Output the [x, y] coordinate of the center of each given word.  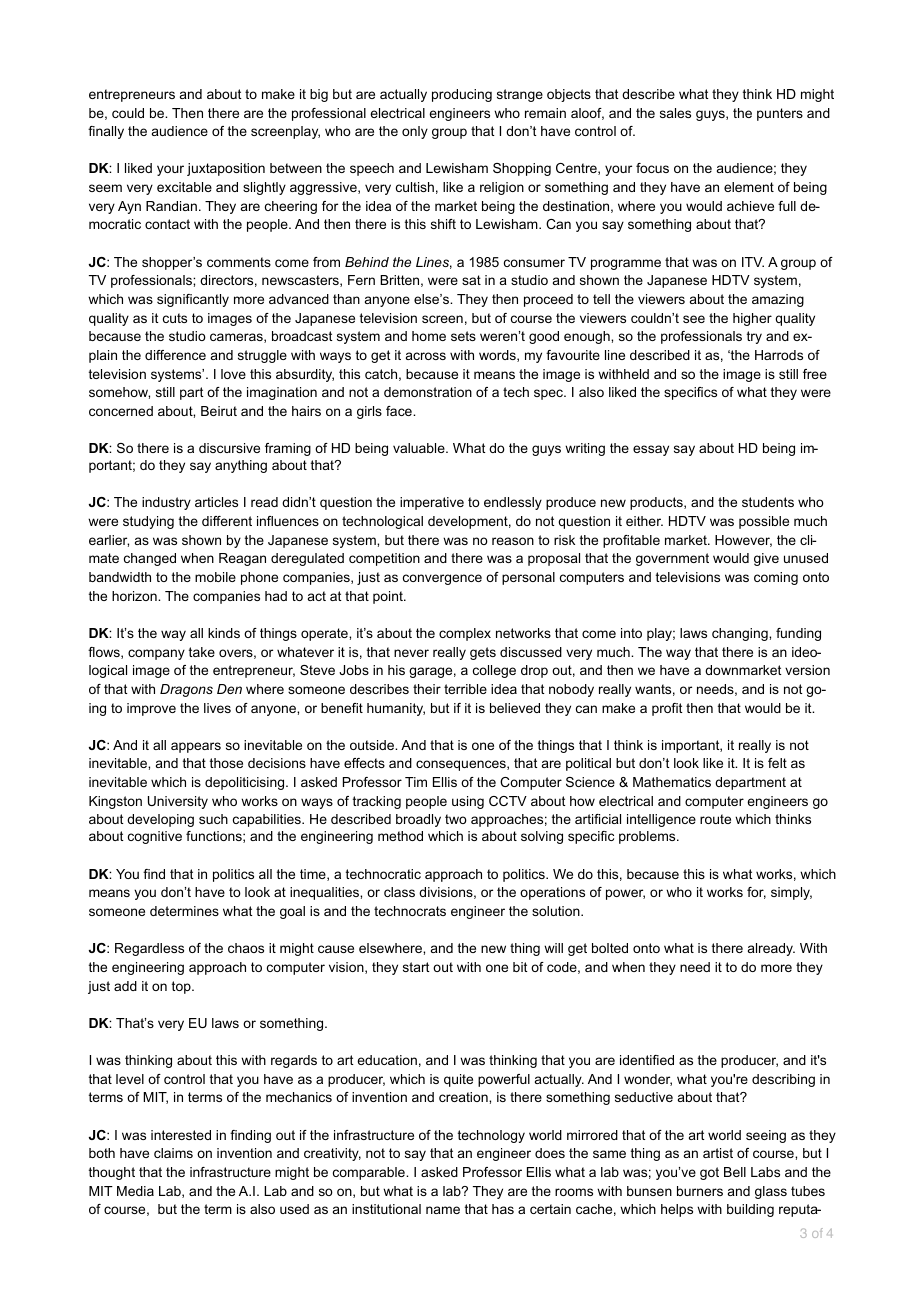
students [768, 502]
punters [780, 114]
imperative [432, 503]
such [213, 819]
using [468, 802]
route [715, 819]
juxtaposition [226, 169]
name [443, 1210]
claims [173, 1153]
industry [166, 503]
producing [462, 95]
